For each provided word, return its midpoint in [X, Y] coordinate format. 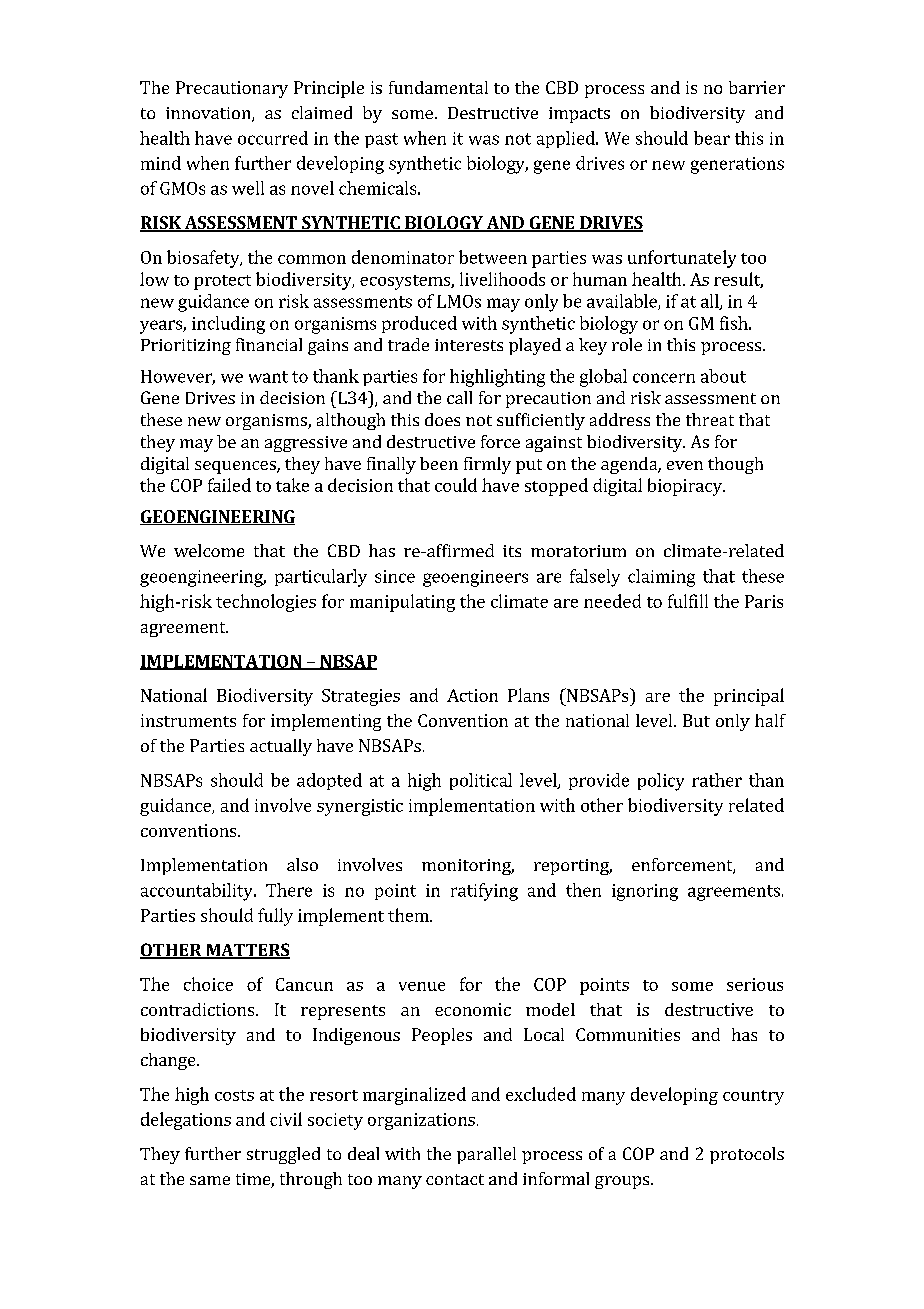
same [210, 1180]
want [268, 377]
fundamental [438, 87]
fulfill [688, 601]
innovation [209, 114]
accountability [198, 892]
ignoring [645, 892]
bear [712, 138]
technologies [266, 603]
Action [472, 695]
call [459, 397]
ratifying [484, 892]
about [723, 376]
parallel [486, 1155]
